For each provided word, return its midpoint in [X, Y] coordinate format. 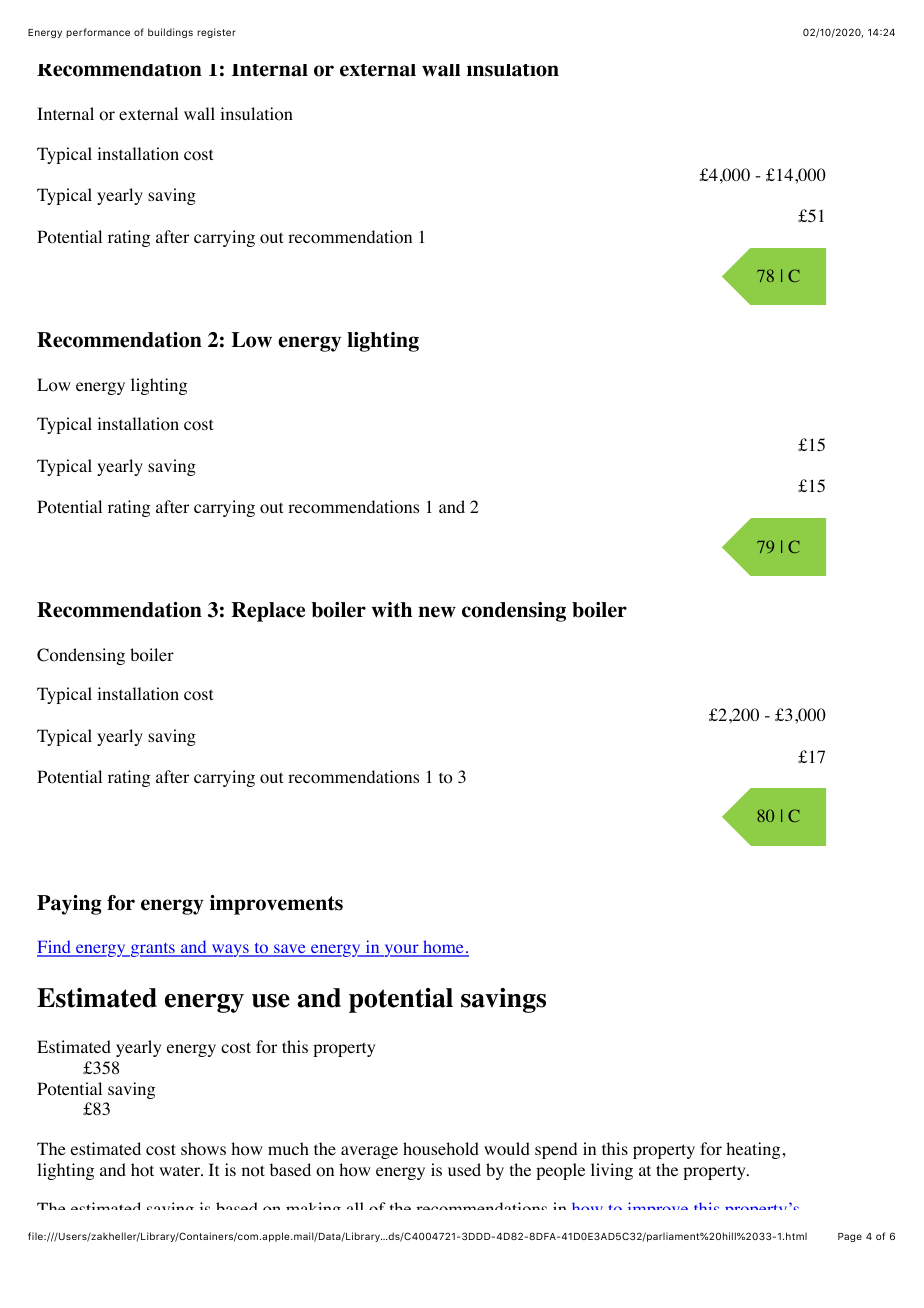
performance [98, 33]
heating [753, 1150]
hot [142, 1170]
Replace [268, 612]
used [464, 1169]
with [392, 610]
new [437, 612]
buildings [170, 33]
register [216, 33]
